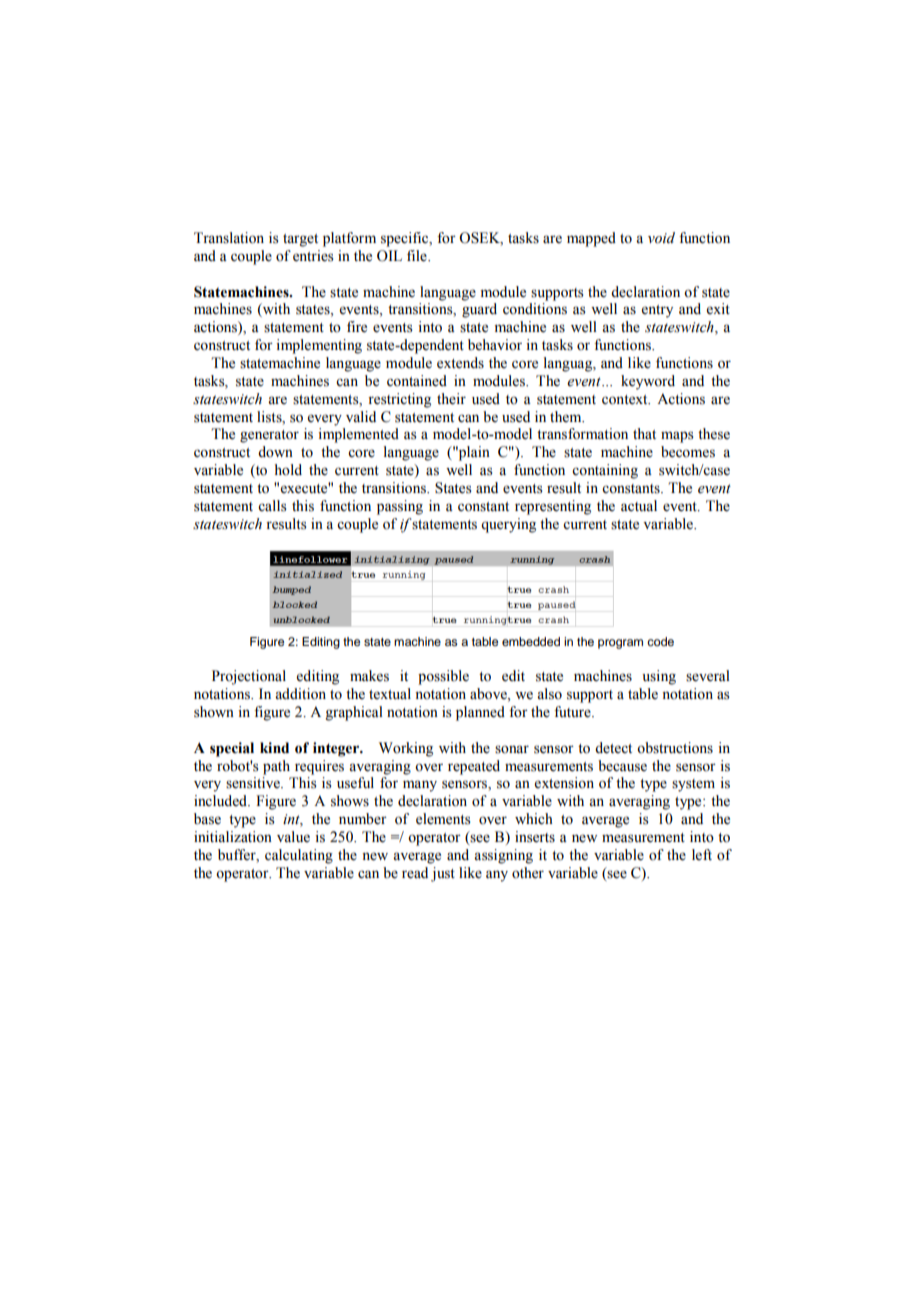  What do you see at coordinates (688, 452) in the screenshot?
I see `becomes` at bounding box center [688, 452].
